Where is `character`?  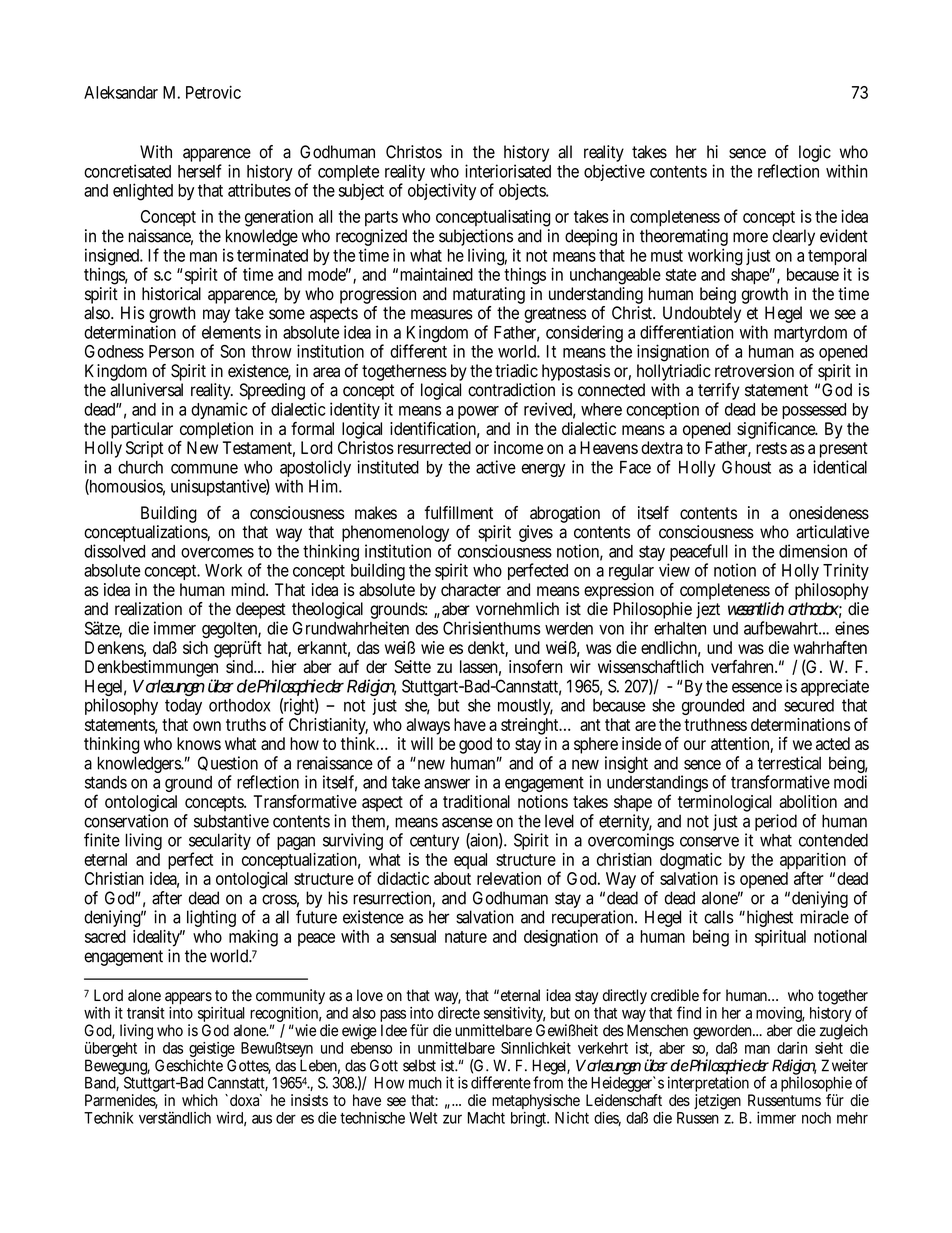 character is located at coordinates (471, 589).
